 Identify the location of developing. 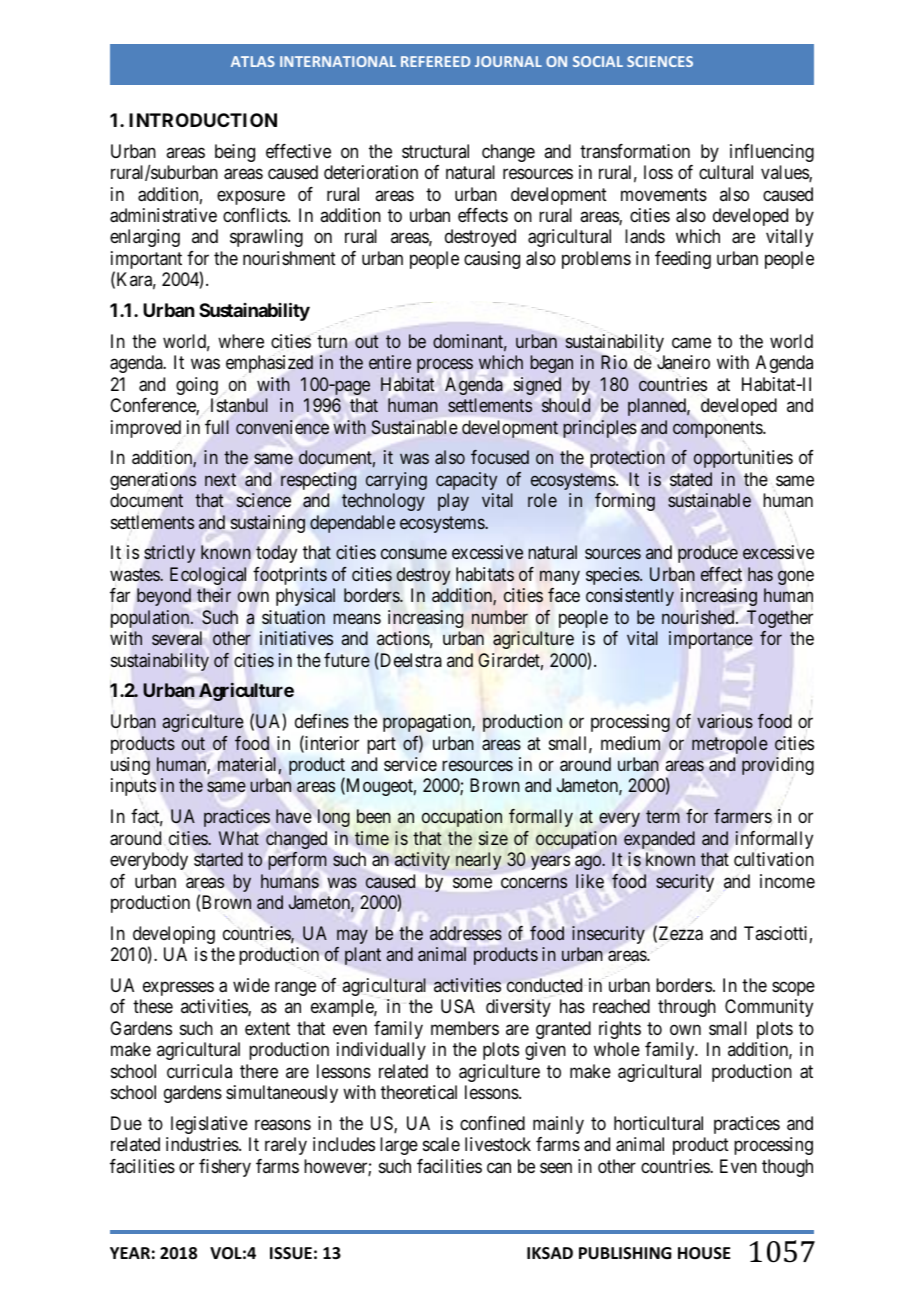
(174, 936).
